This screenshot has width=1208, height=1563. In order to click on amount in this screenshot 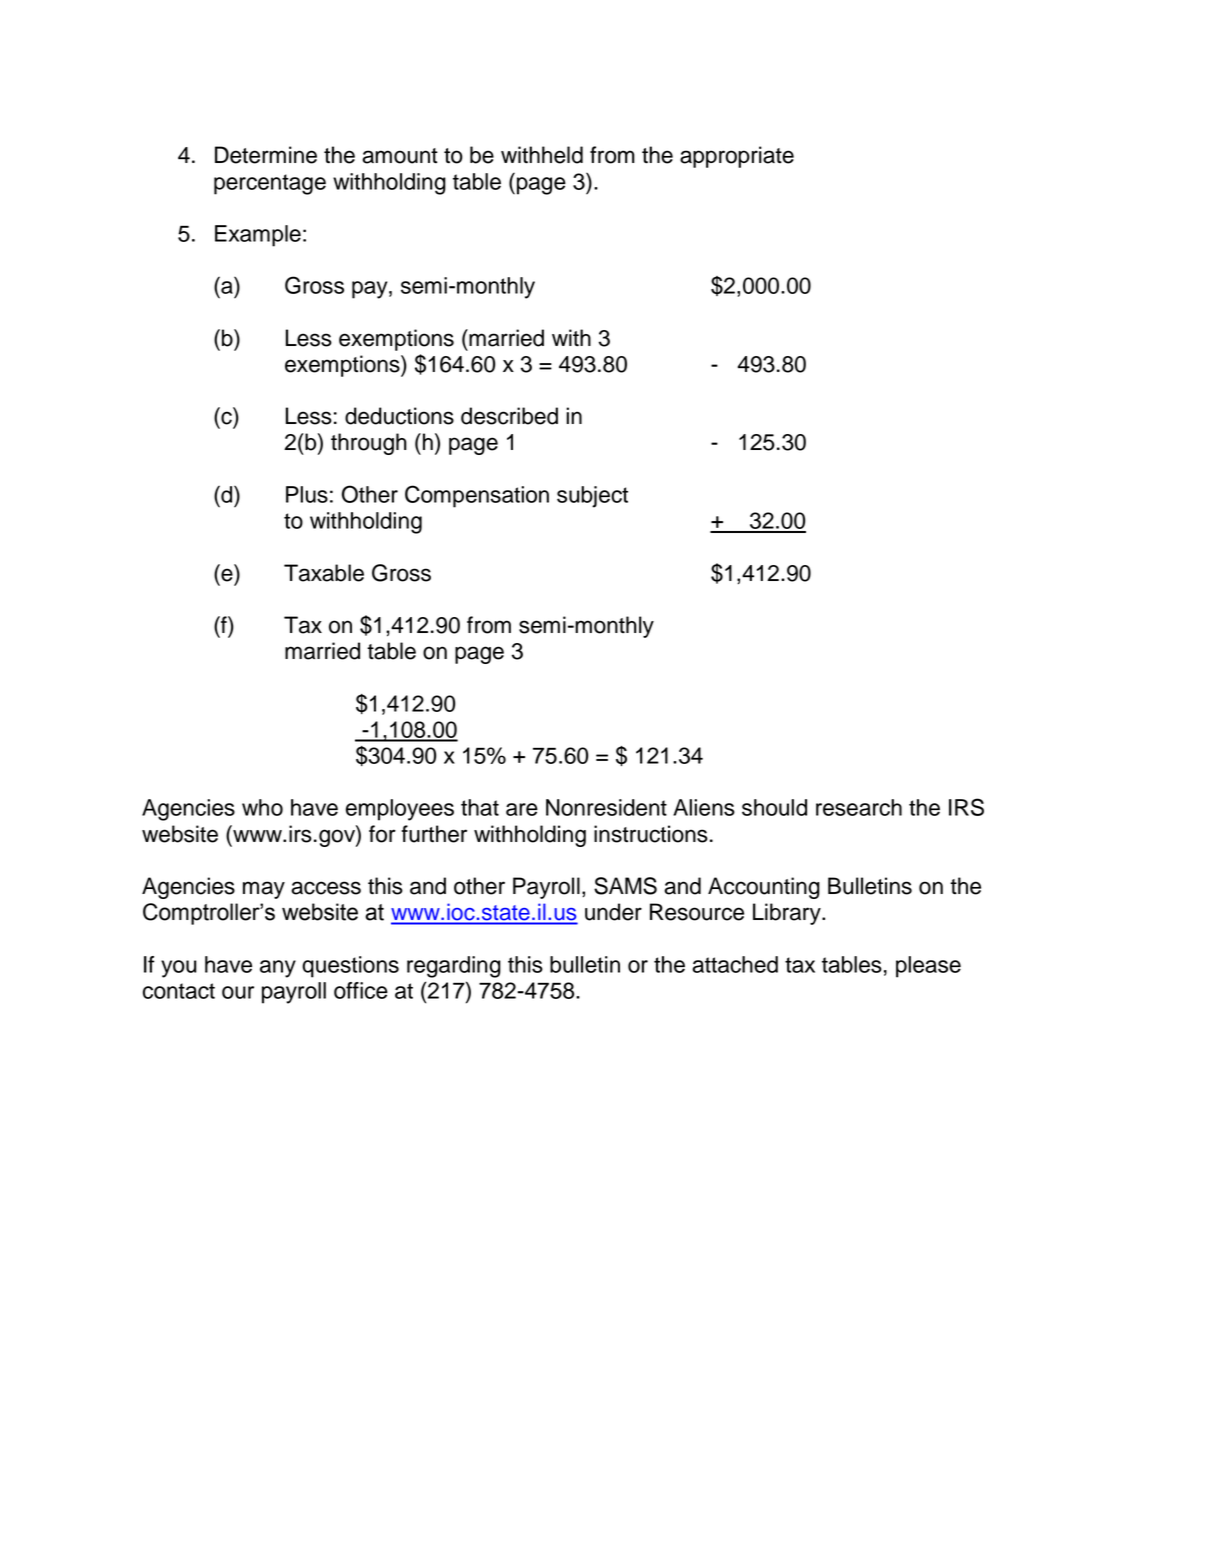, I will do `click(400, 156)`.
